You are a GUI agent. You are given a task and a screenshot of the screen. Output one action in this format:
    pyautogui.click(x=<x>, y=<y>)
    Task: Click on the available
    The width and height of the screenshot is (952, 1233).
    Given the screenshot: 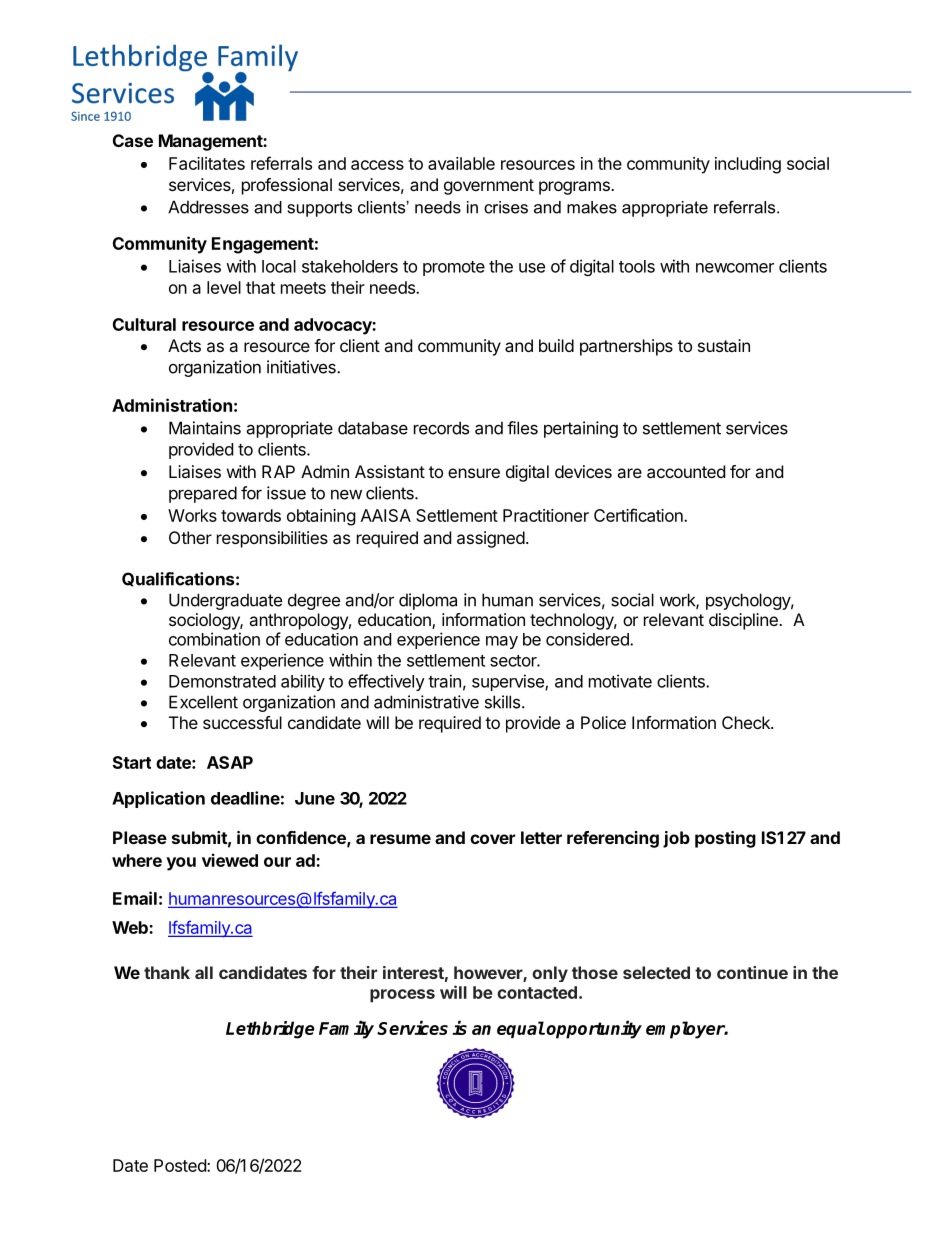 What is the action you would take?
    pyautogui.click(x=461, y=163)
